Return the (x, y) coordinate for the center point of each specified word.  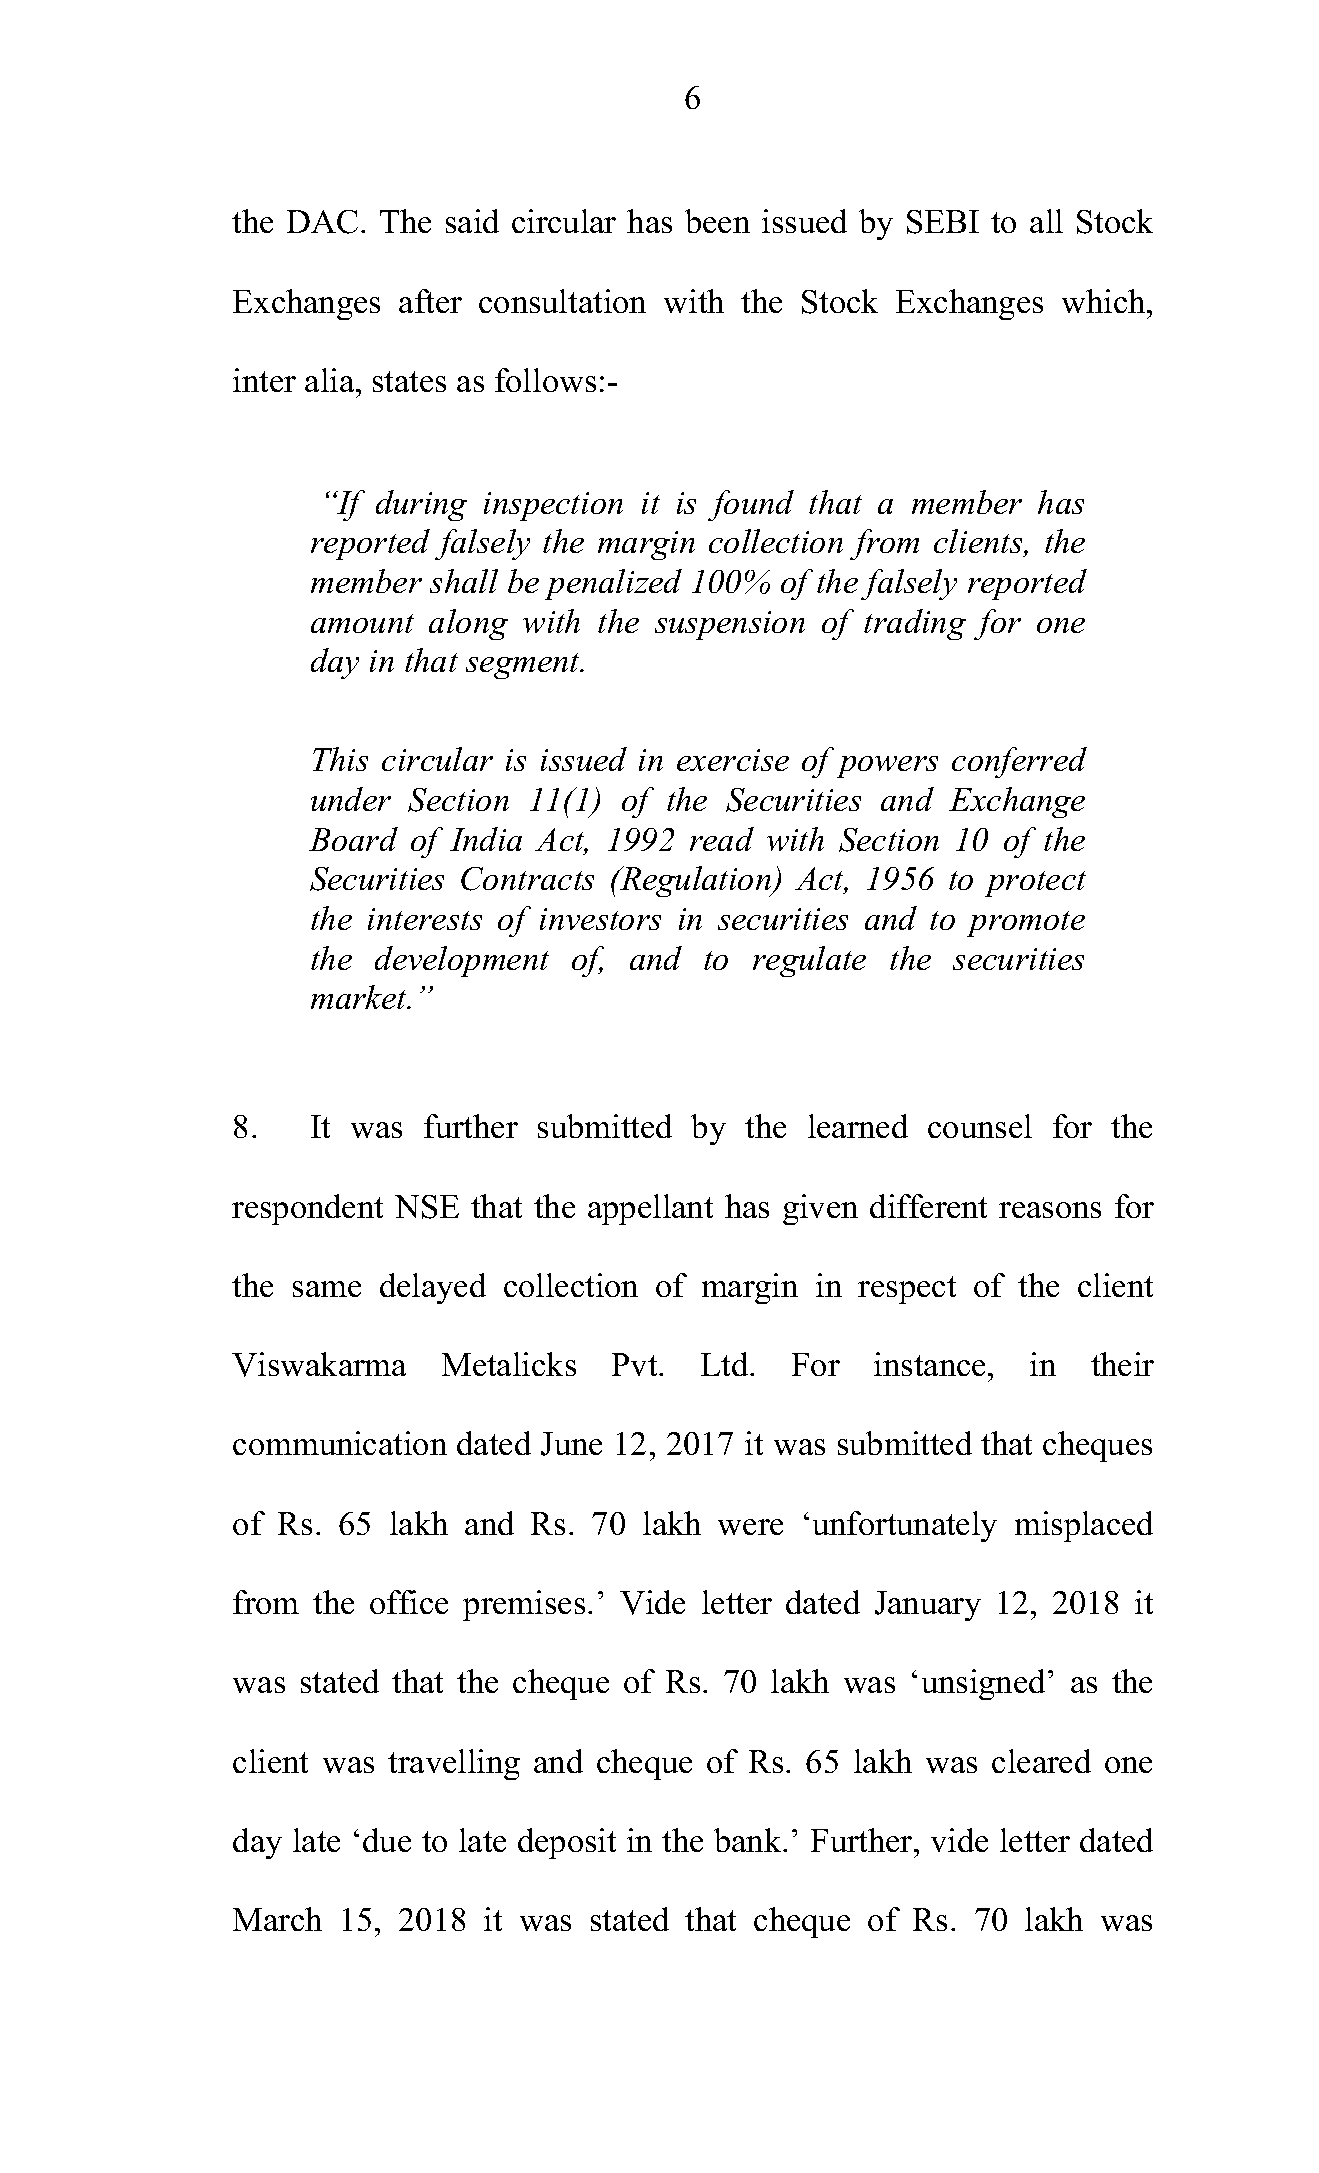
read (722, 839)
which (1105, 301)
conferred (1019, 762)
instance (929, 1364)
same (327, 1289)
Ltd (726, 1364)
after (430, 301)
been (717, 221)
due (387, 1840)
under (351, 799)
